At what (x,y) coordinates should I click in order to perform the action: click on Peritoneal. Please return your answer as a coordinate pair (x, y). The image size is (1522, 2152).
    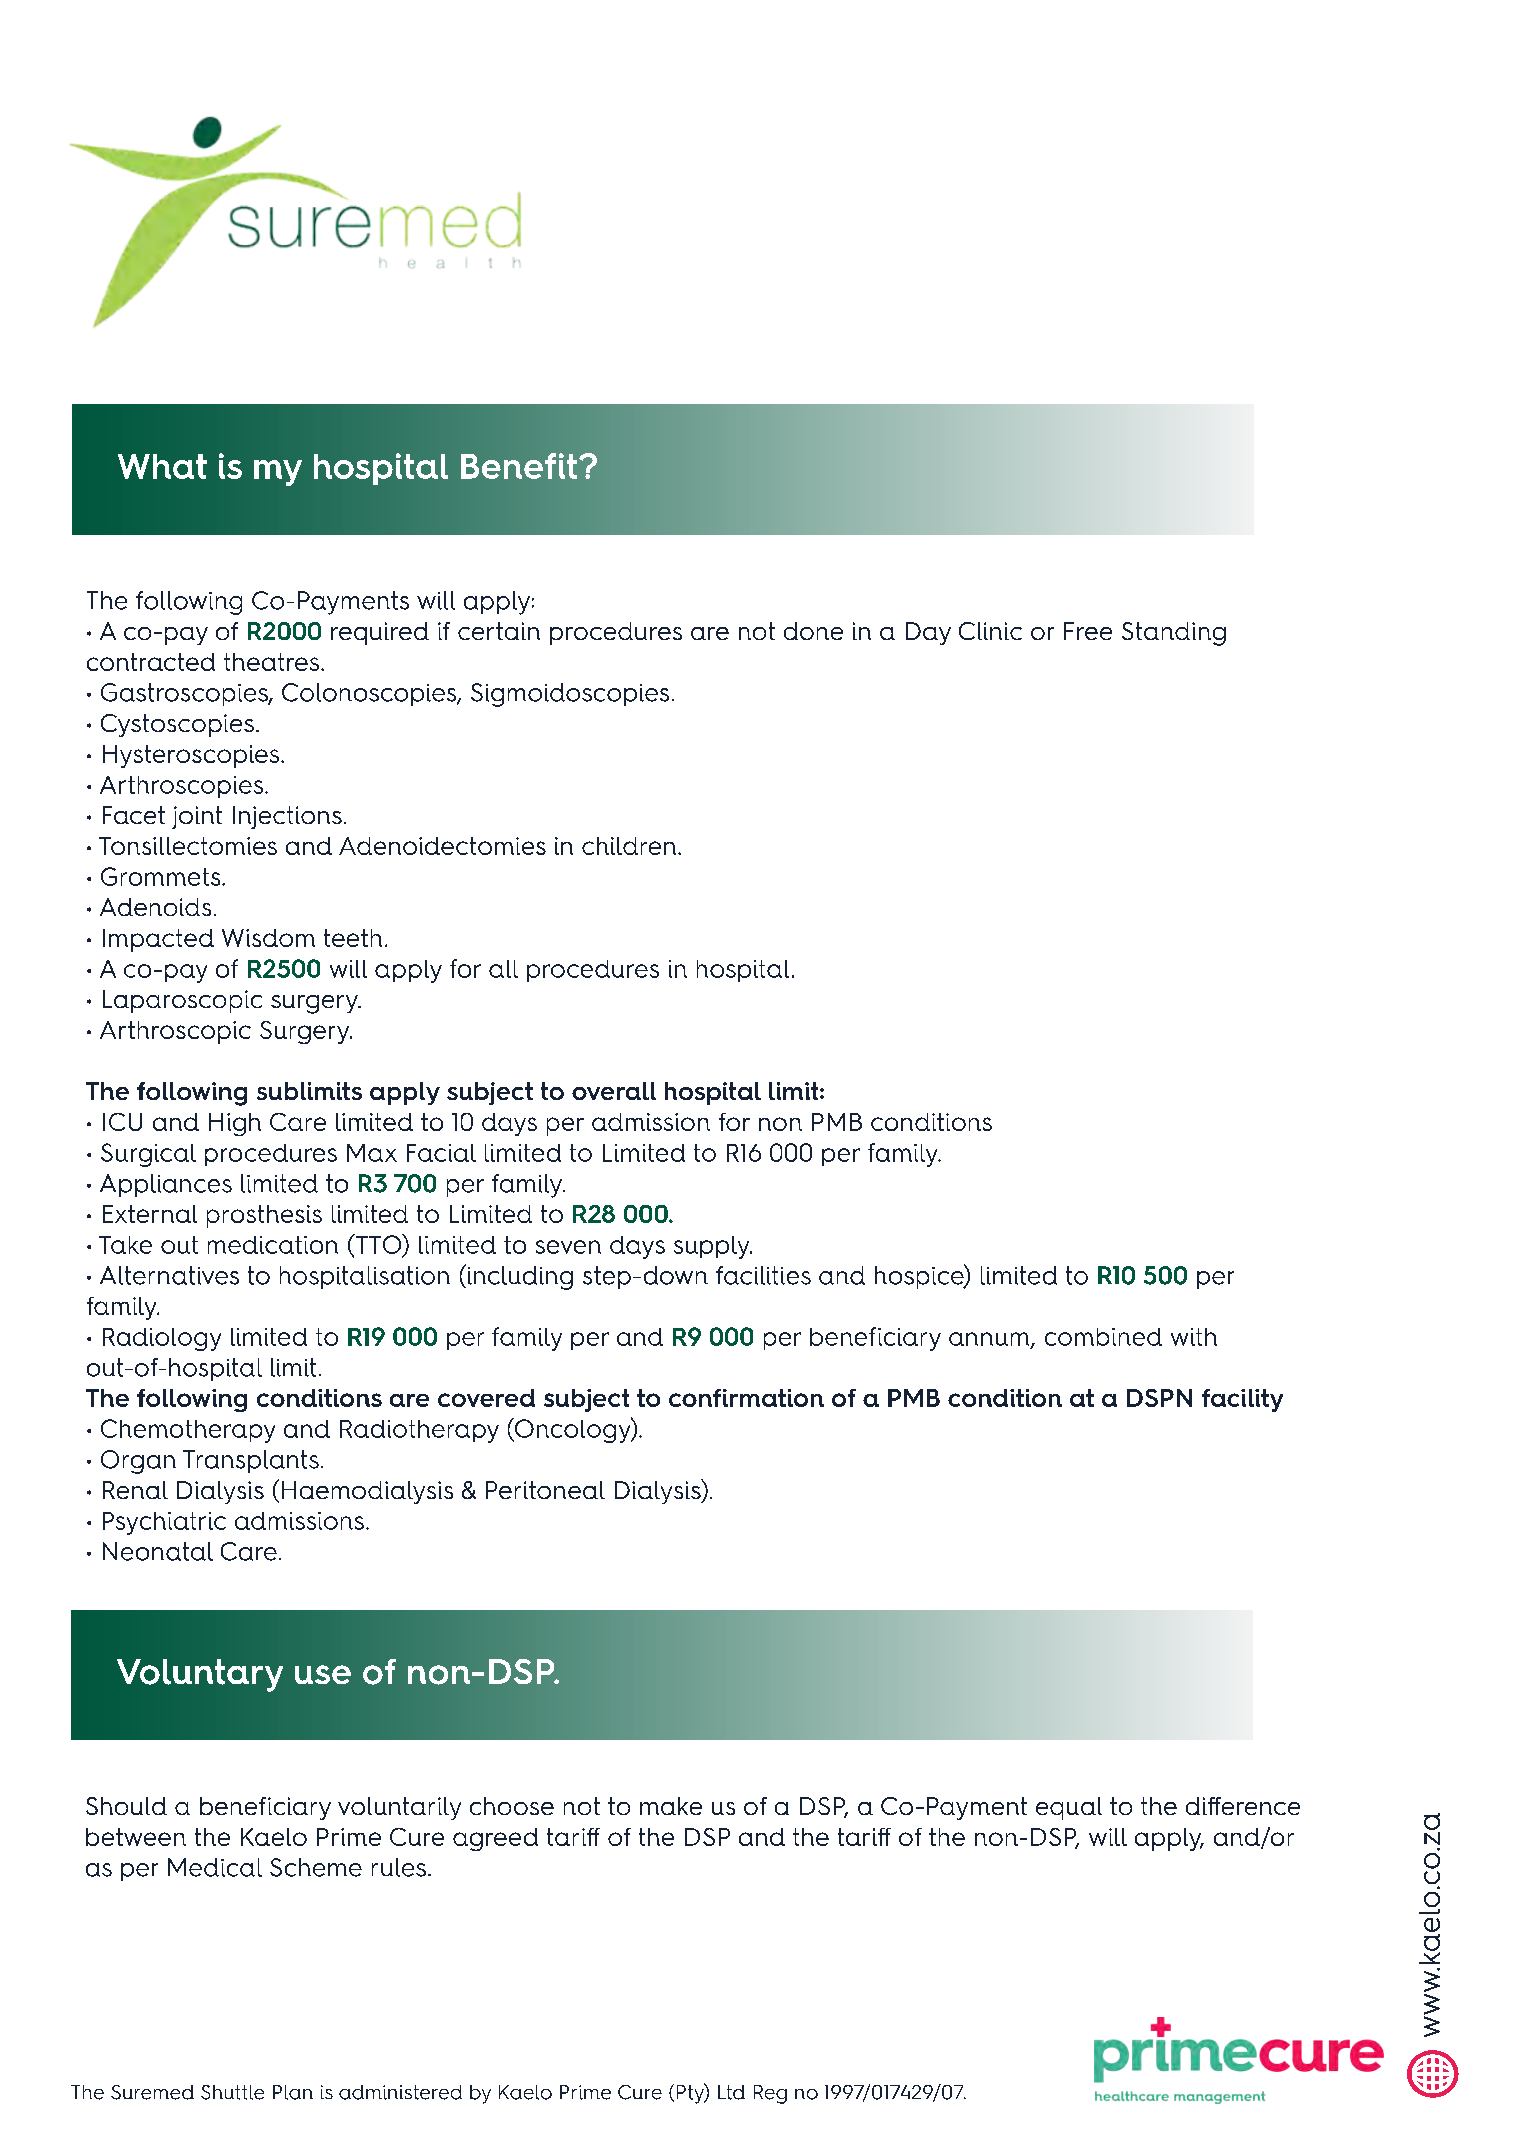
    Looking at the image, I should click on (545, 1490).
